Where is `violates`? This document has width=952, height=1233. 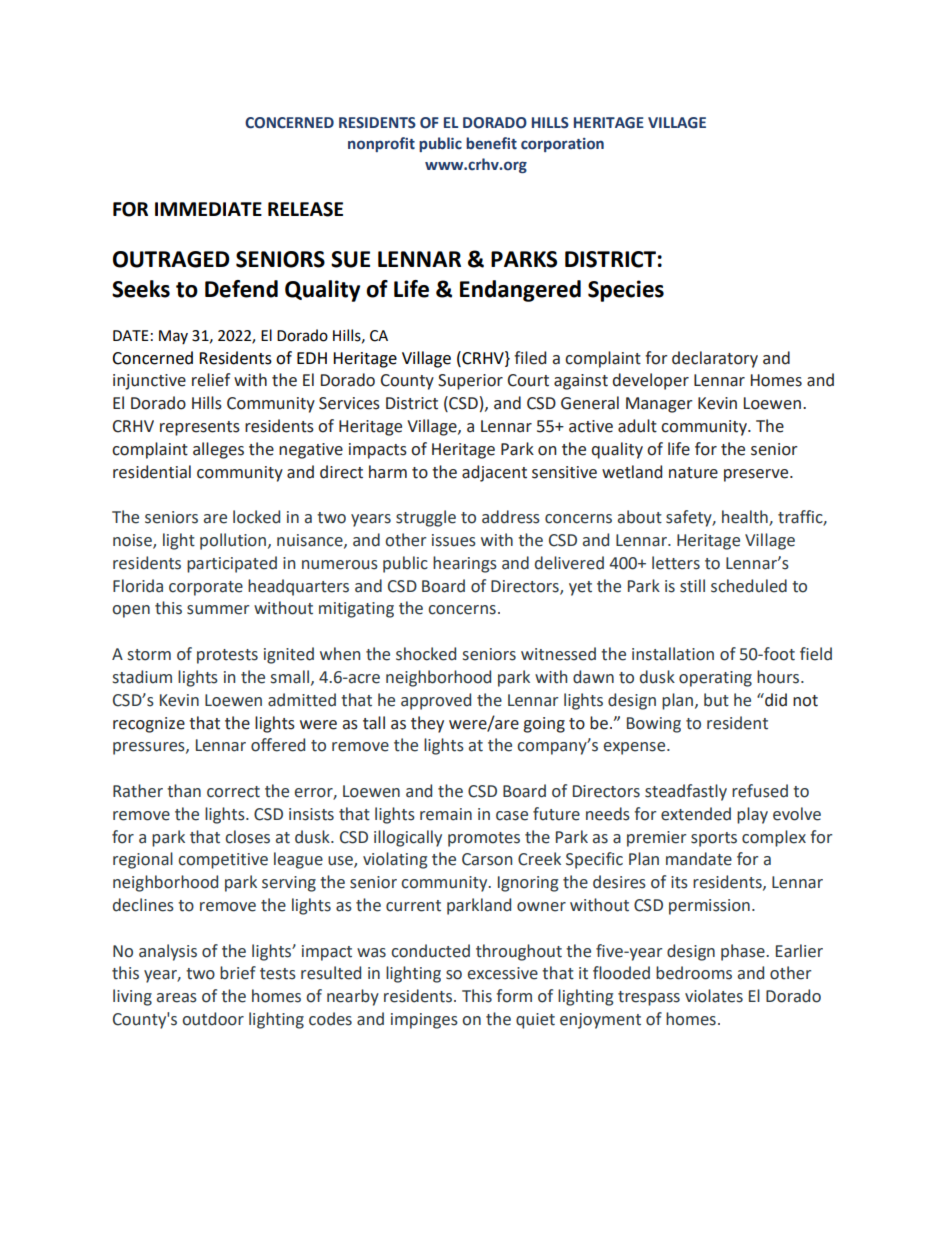
violates is located at coordinates (714, 996).
